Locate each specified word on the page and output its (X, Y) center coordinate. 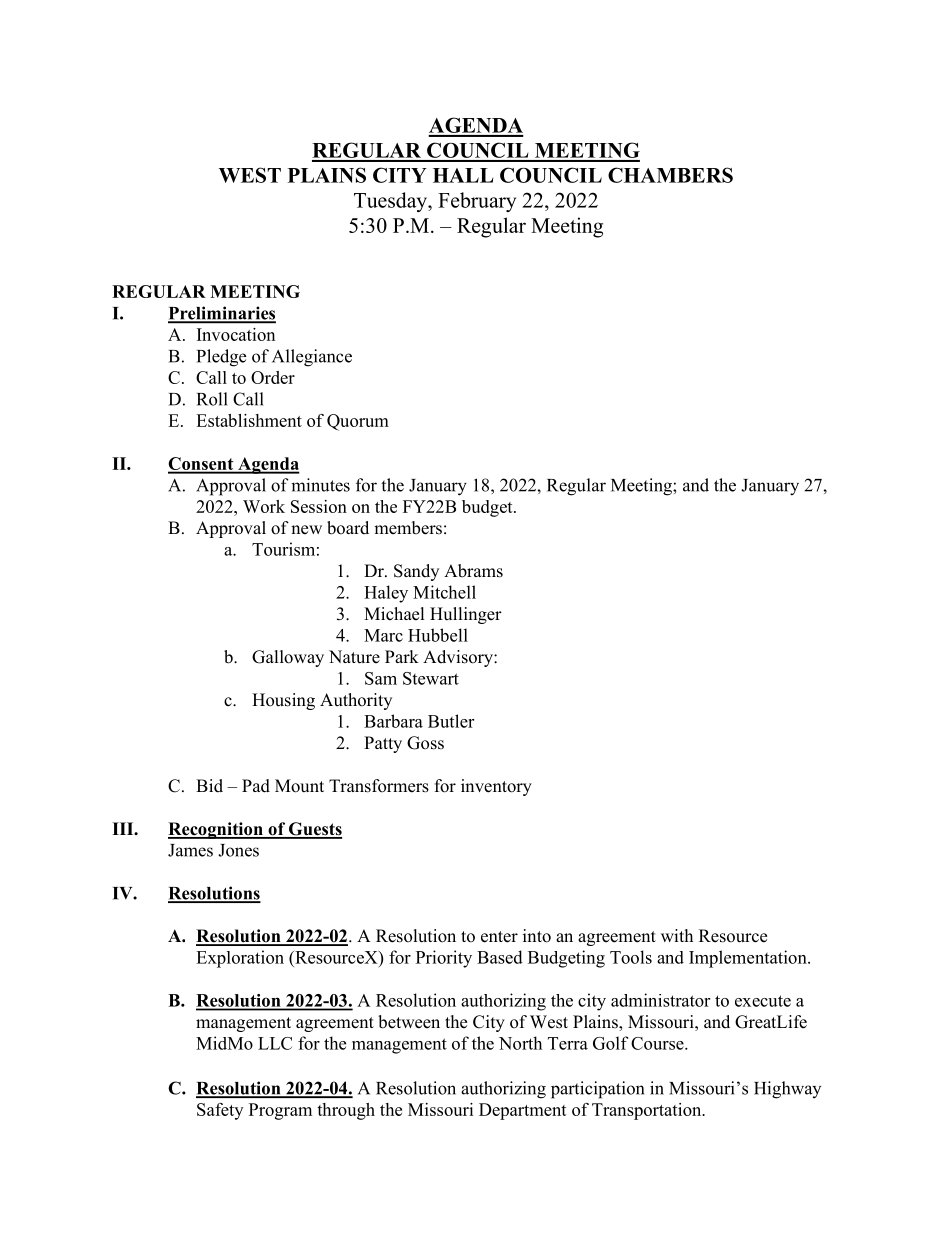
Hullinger (466, 615)
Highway (787, 1090)
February (477, 202)
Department (523, 1111)
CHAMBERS (670, 175)
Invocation (236, 334)
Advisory (459, 658)
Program (280, 1111)
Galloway (288, 658)
